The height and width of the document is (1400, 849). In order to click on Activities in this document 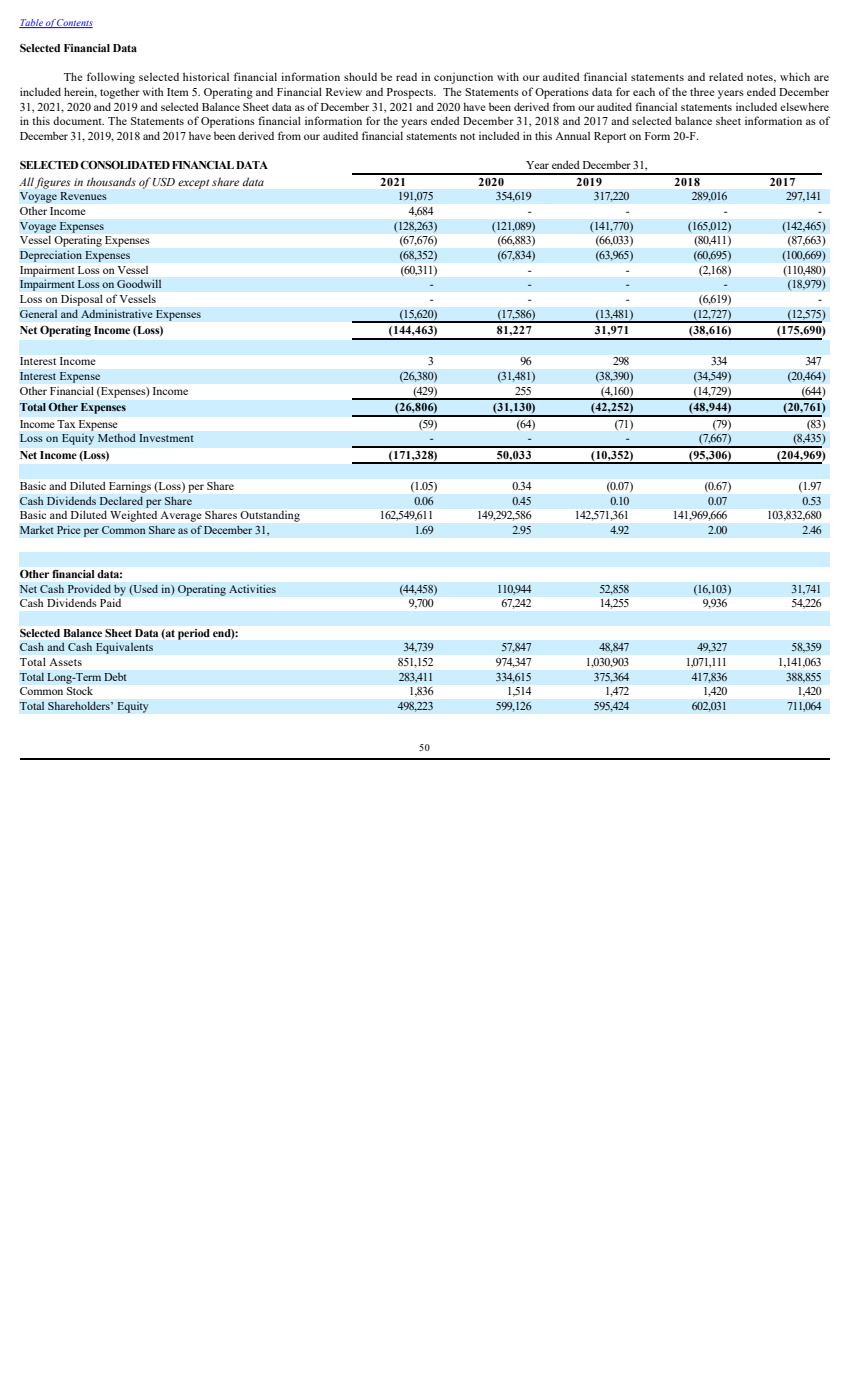, I will do `click(252, 588)`.
